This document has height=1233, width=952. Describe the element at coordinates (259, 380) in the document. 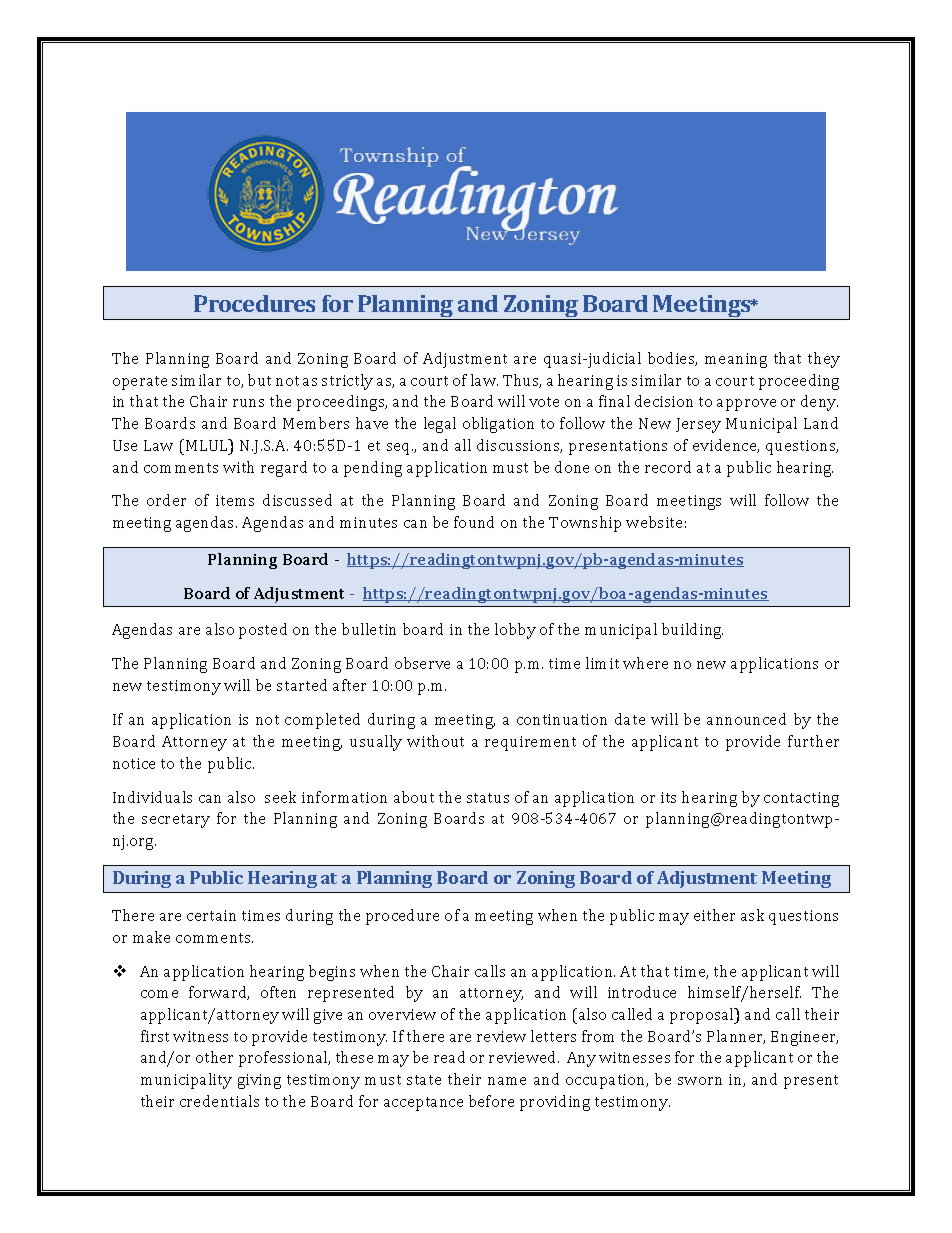

I see `but` at that location.
